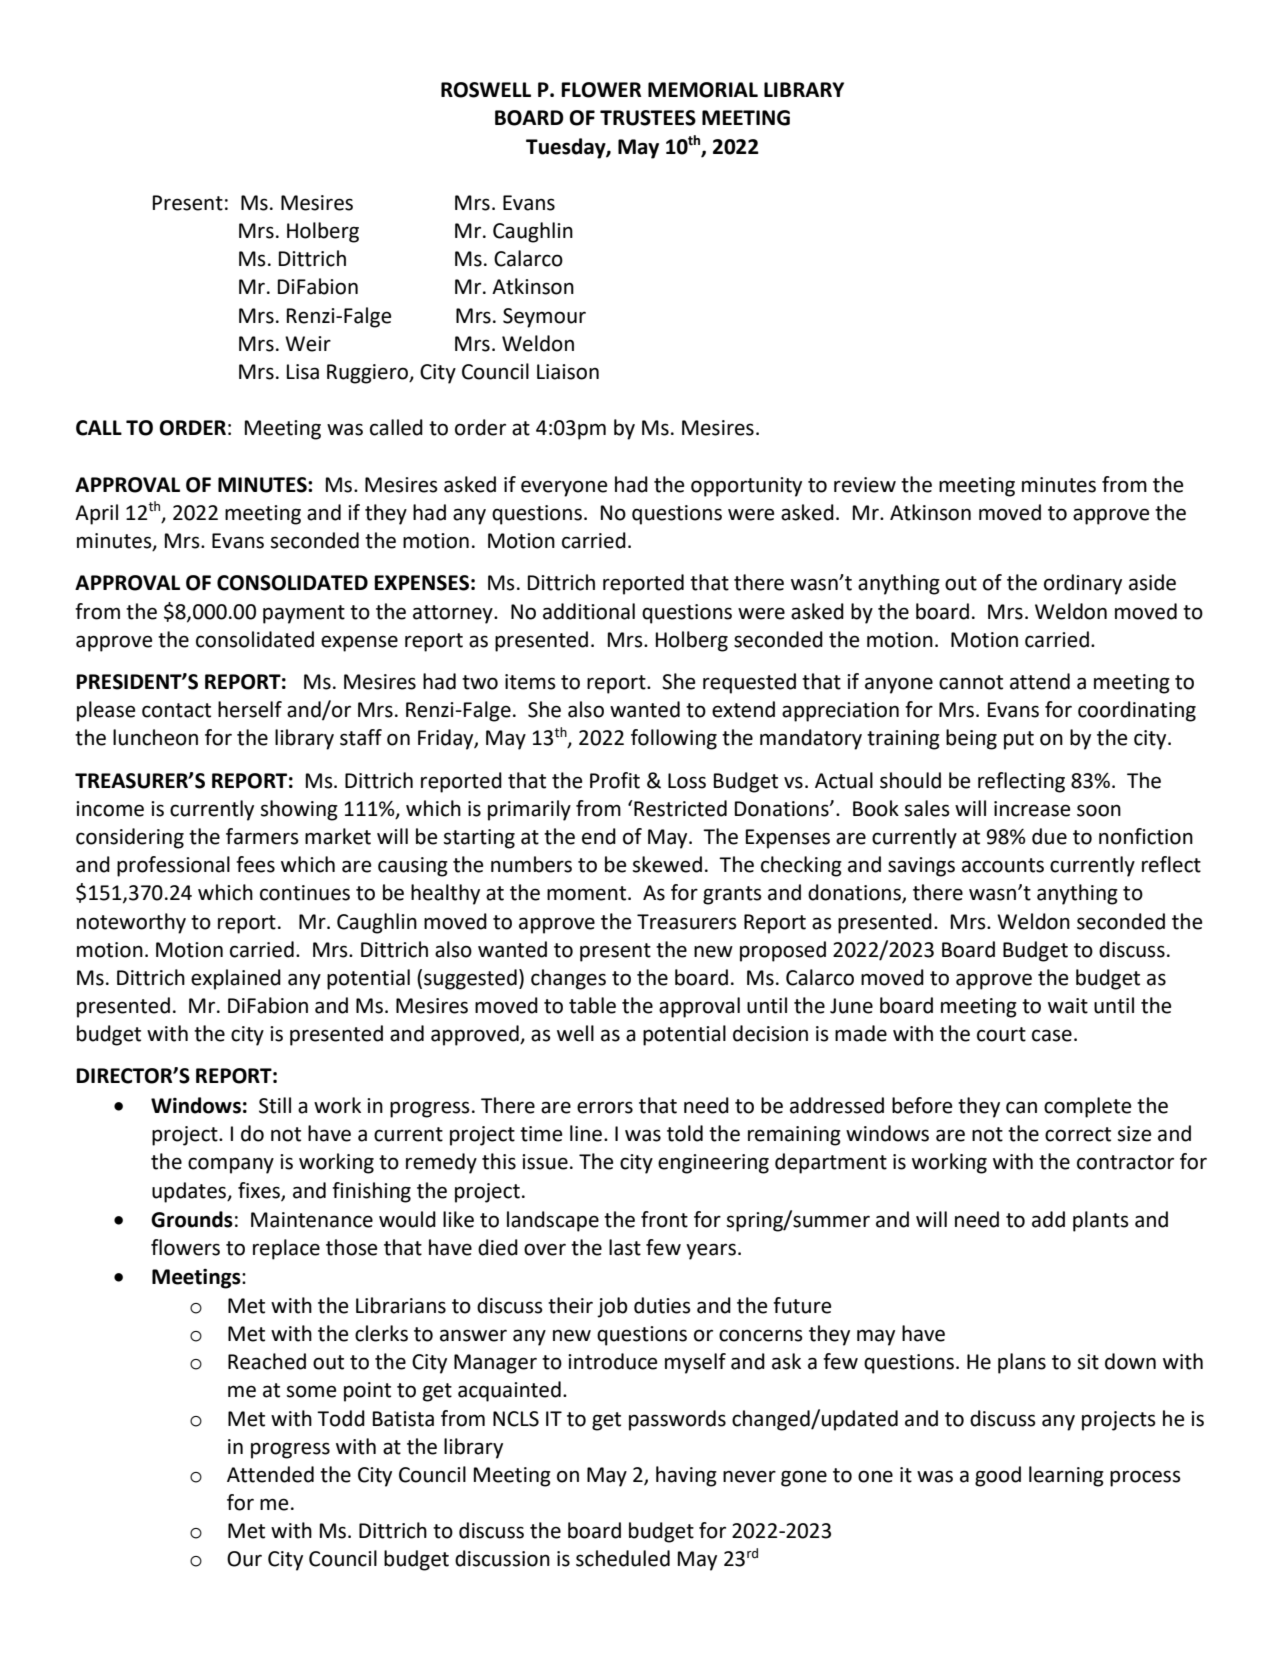 This screenshot has height=1662, width=1285. I want to click on TRUSTEES, so click(648, 118).
